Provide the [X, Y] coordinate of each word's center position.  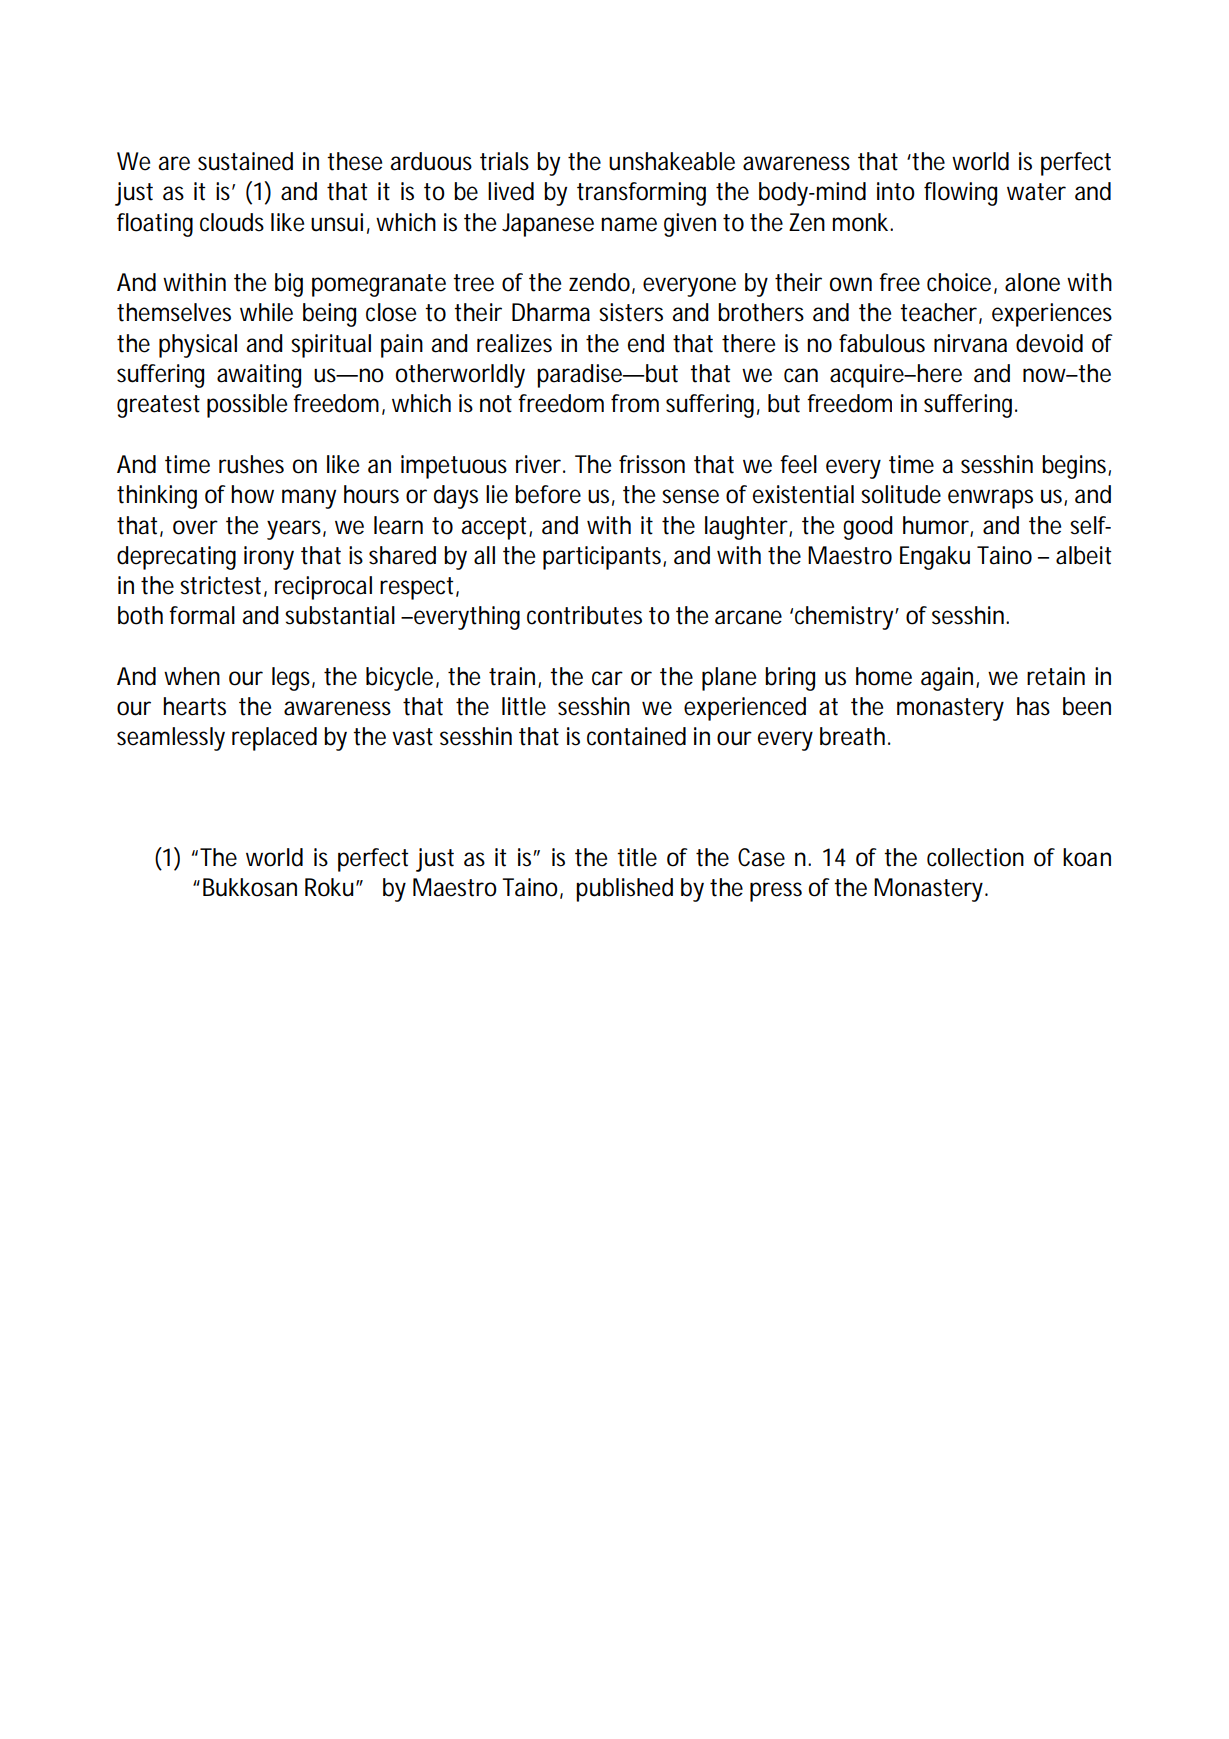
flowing [960, 194]
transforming [641, 194]
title [637, 857]
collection [975, 857]
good [868, 528]
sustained [245, 161]
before [548, 494]
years [296, 530]
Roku [331, 887]
